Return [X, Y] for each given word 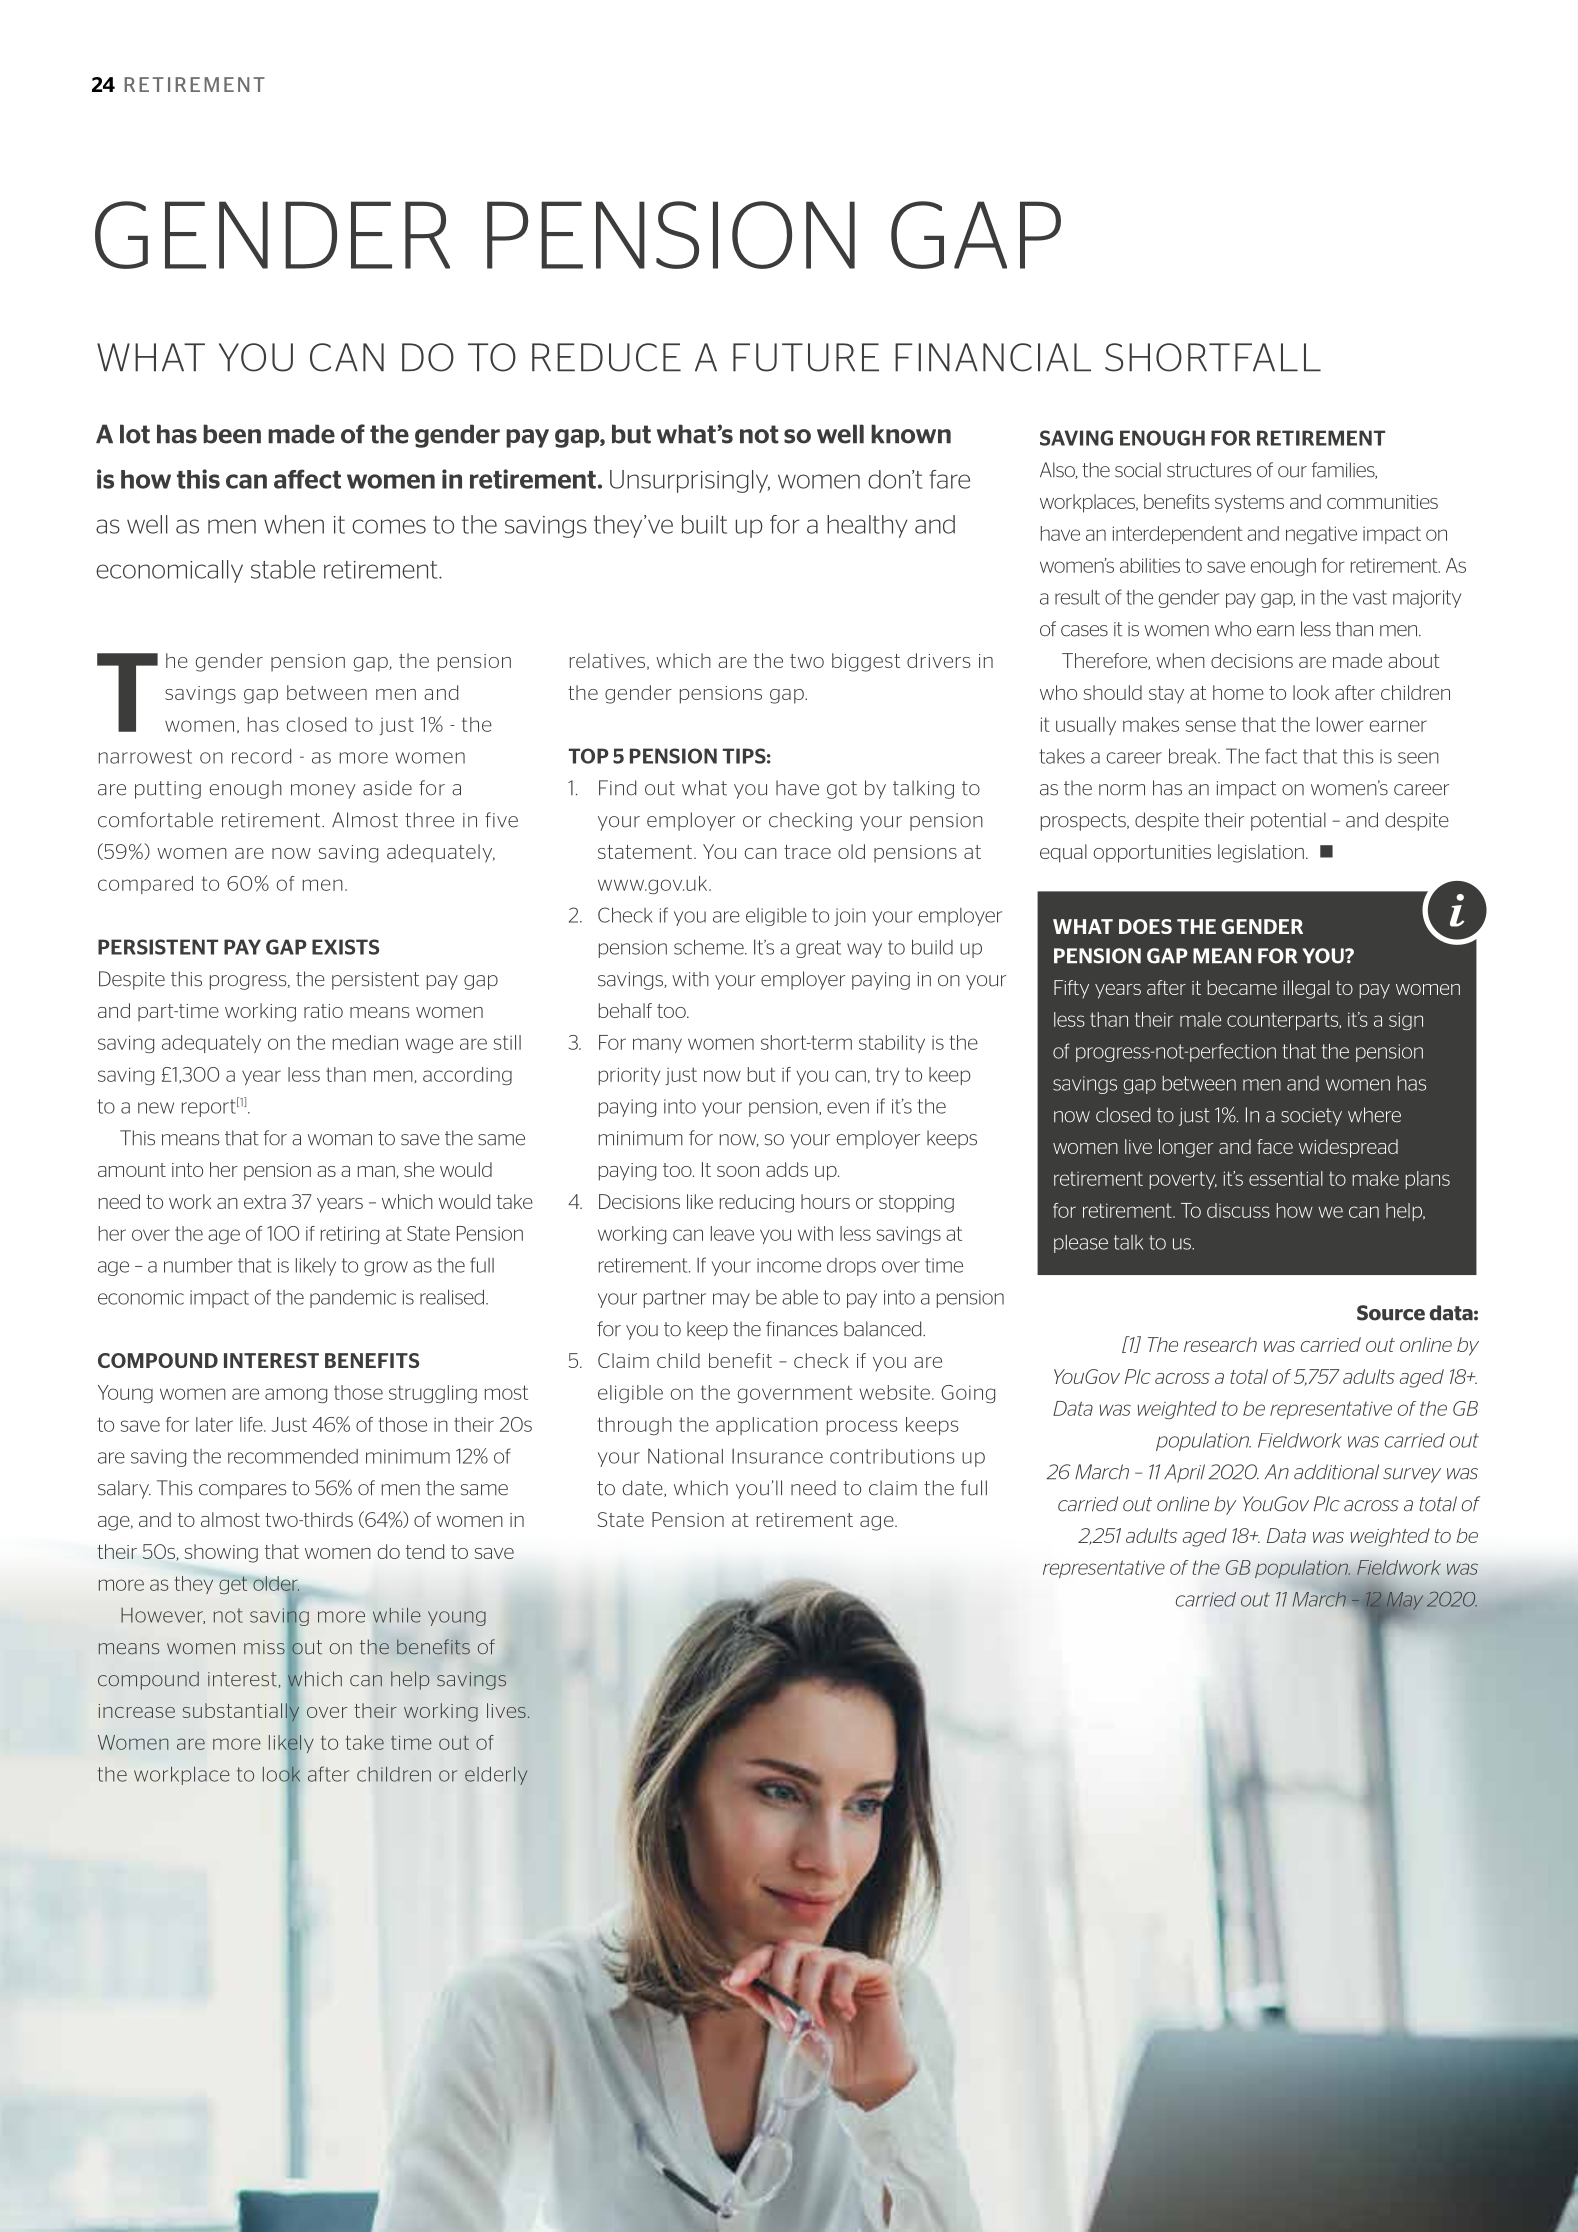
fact [1281, 756]
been [232, 434]
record [261, 756]
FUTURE [806, 357]
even [848, 1108]
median [365, 1042]
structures [1209, 470]
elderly [496, 1775]
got [842, 790]
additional [1336, 1472]
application [767, 1426]
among [296, 1395]
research [1220, 1344]
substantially [241, 1712]
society [1311, 1117]
